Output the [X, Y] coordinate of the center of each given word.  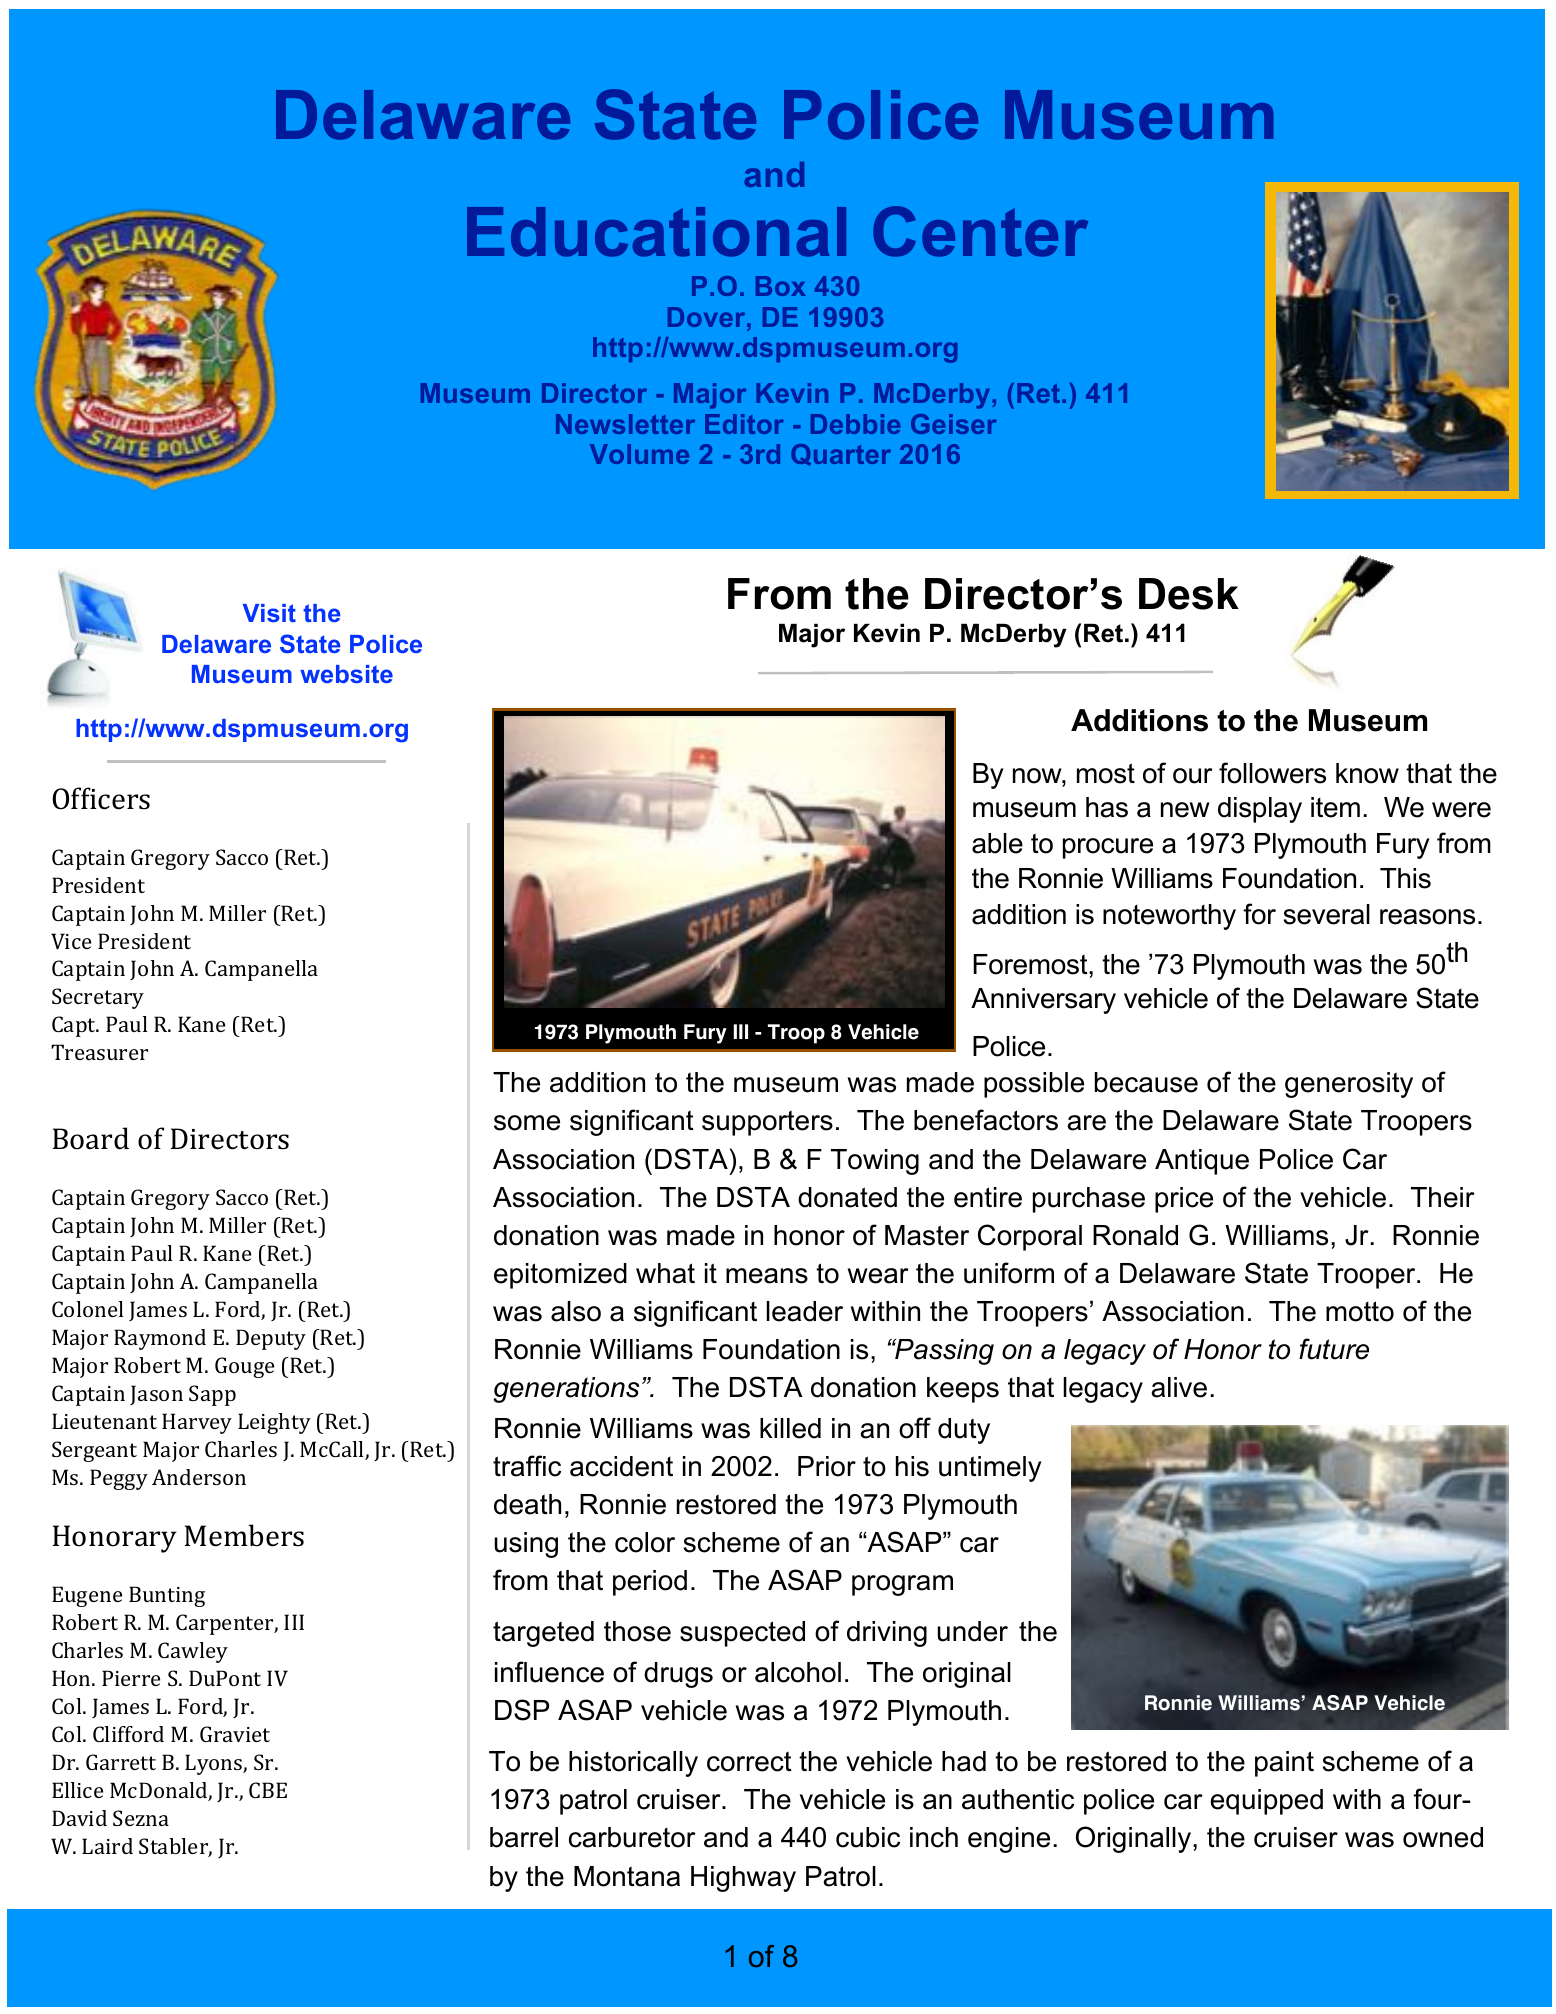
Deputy [271, 1339]
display [1260, 810]
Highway [743, 1879]
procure [1108, 848]
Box [781, 286]
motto [1360, 1311]
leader [804, 1311]
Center [980, 231]
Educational [656, 232]
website [346, 674]
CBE [268, 1790]
